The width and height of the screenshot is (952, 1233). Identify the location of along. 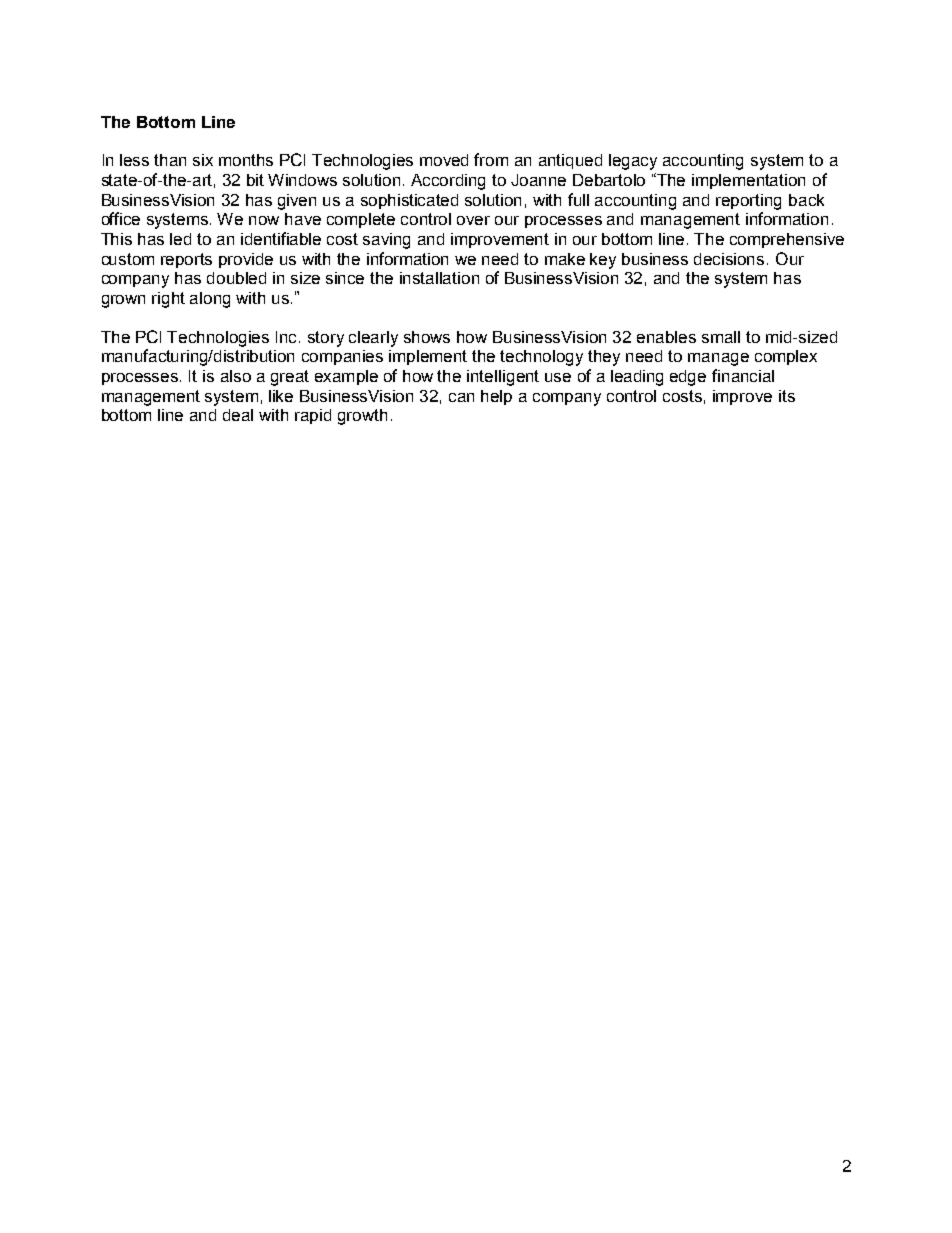
(210, 300).
